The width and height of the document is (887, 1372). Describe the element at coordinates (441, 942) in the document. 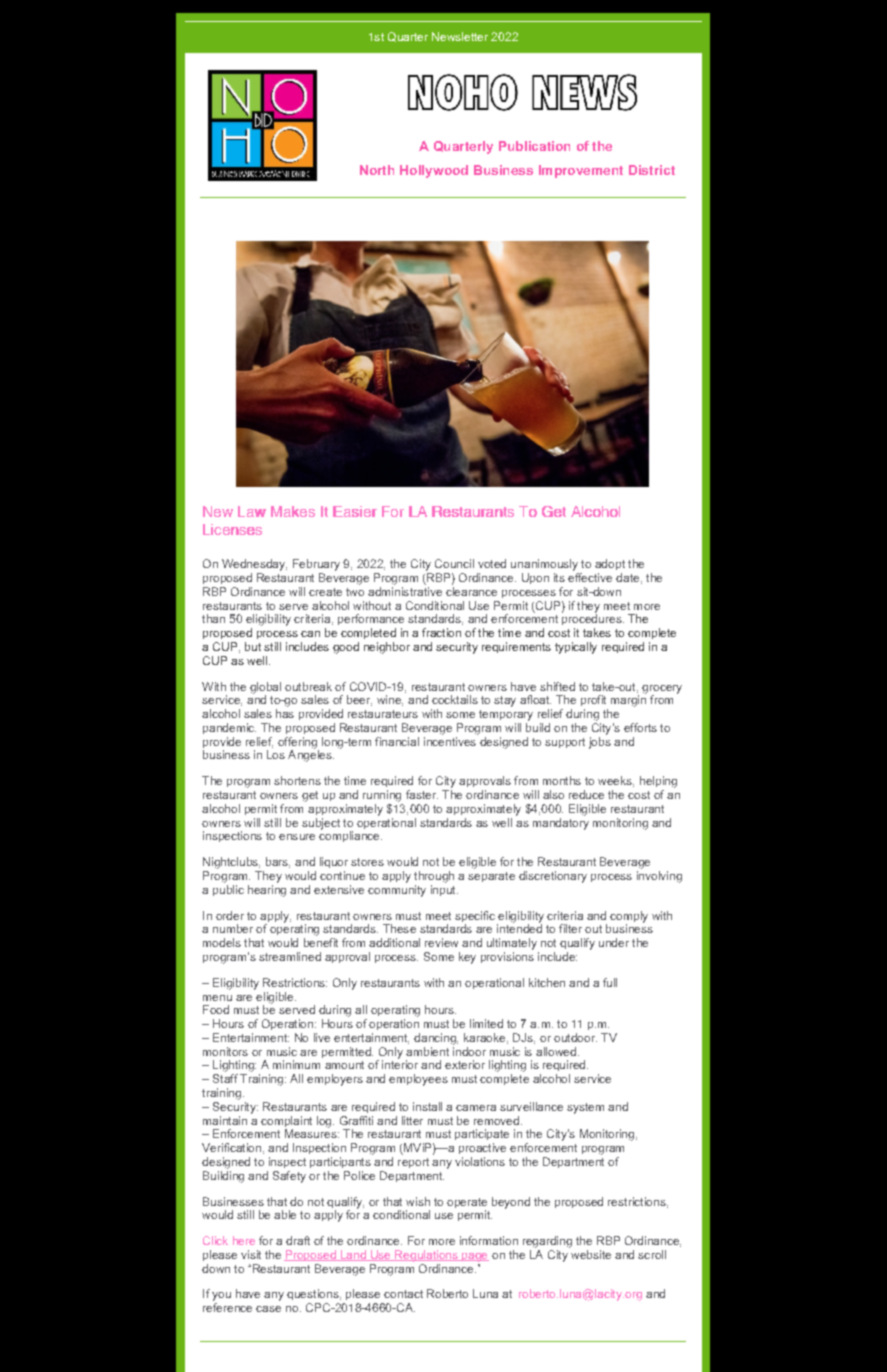

I see `review` at that location.
